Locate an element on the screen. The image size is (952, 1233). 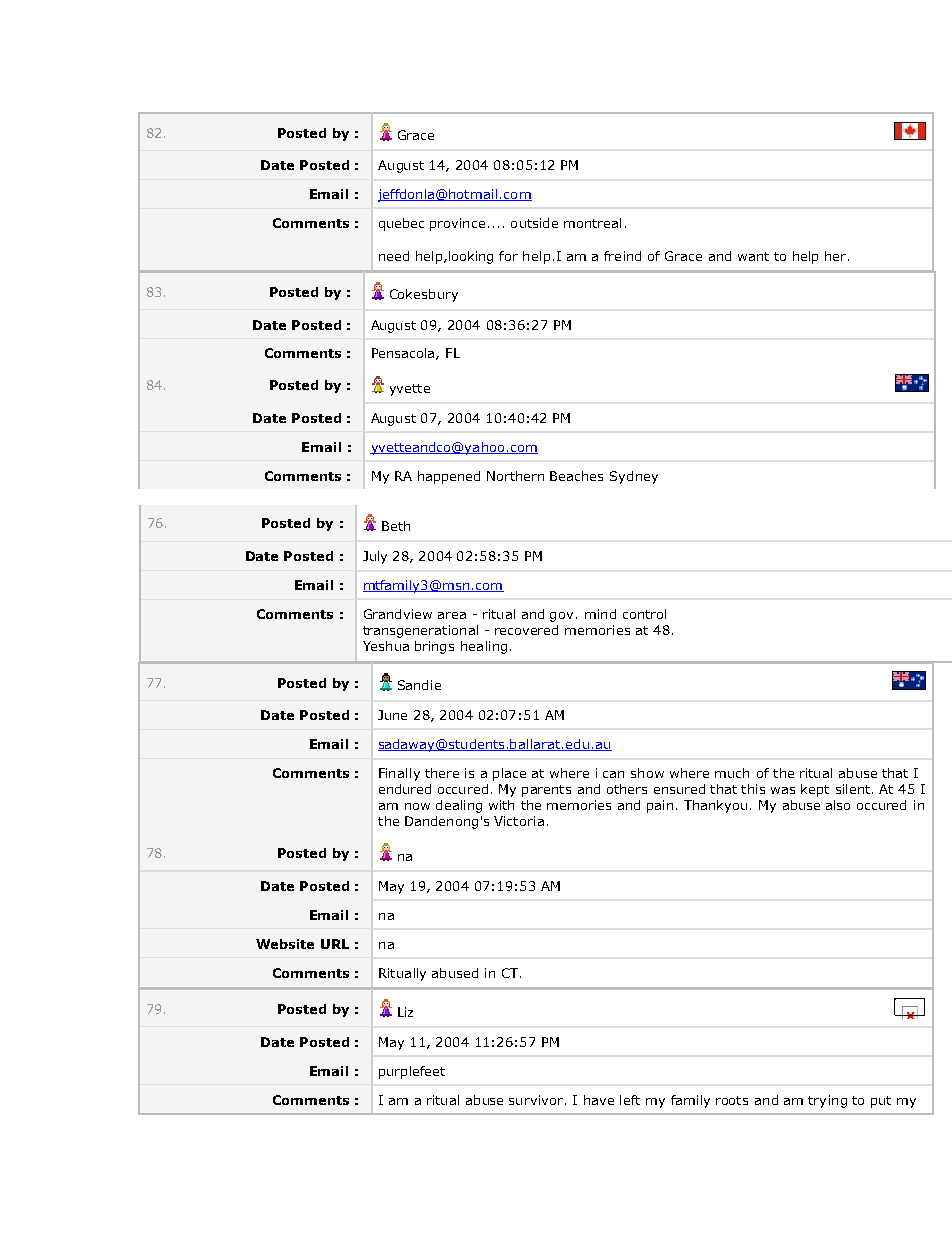
want is located at coordinates (753, 256).
